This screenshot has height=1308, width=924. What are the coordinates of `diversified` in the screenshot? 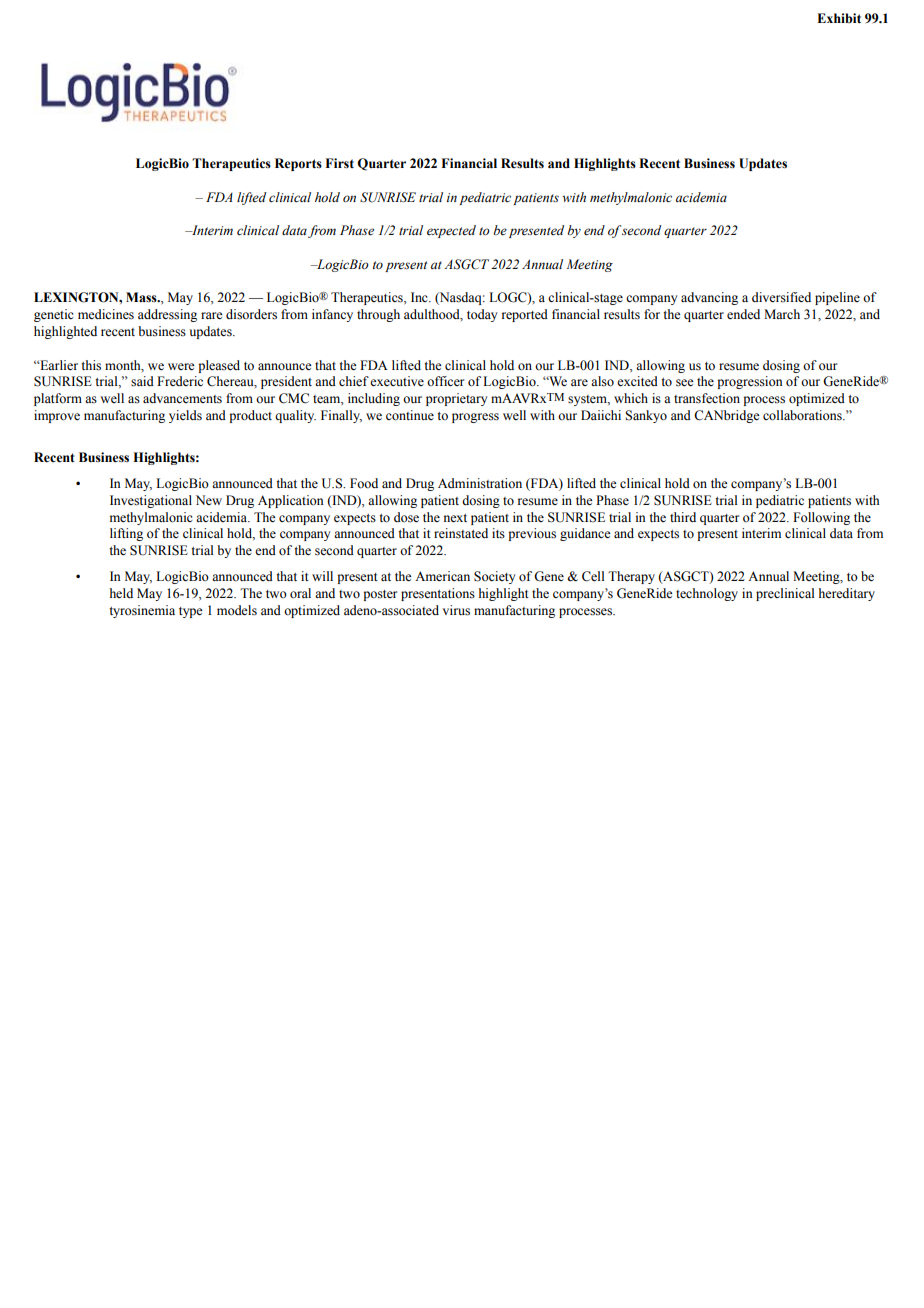 It's located at (781, 297).
